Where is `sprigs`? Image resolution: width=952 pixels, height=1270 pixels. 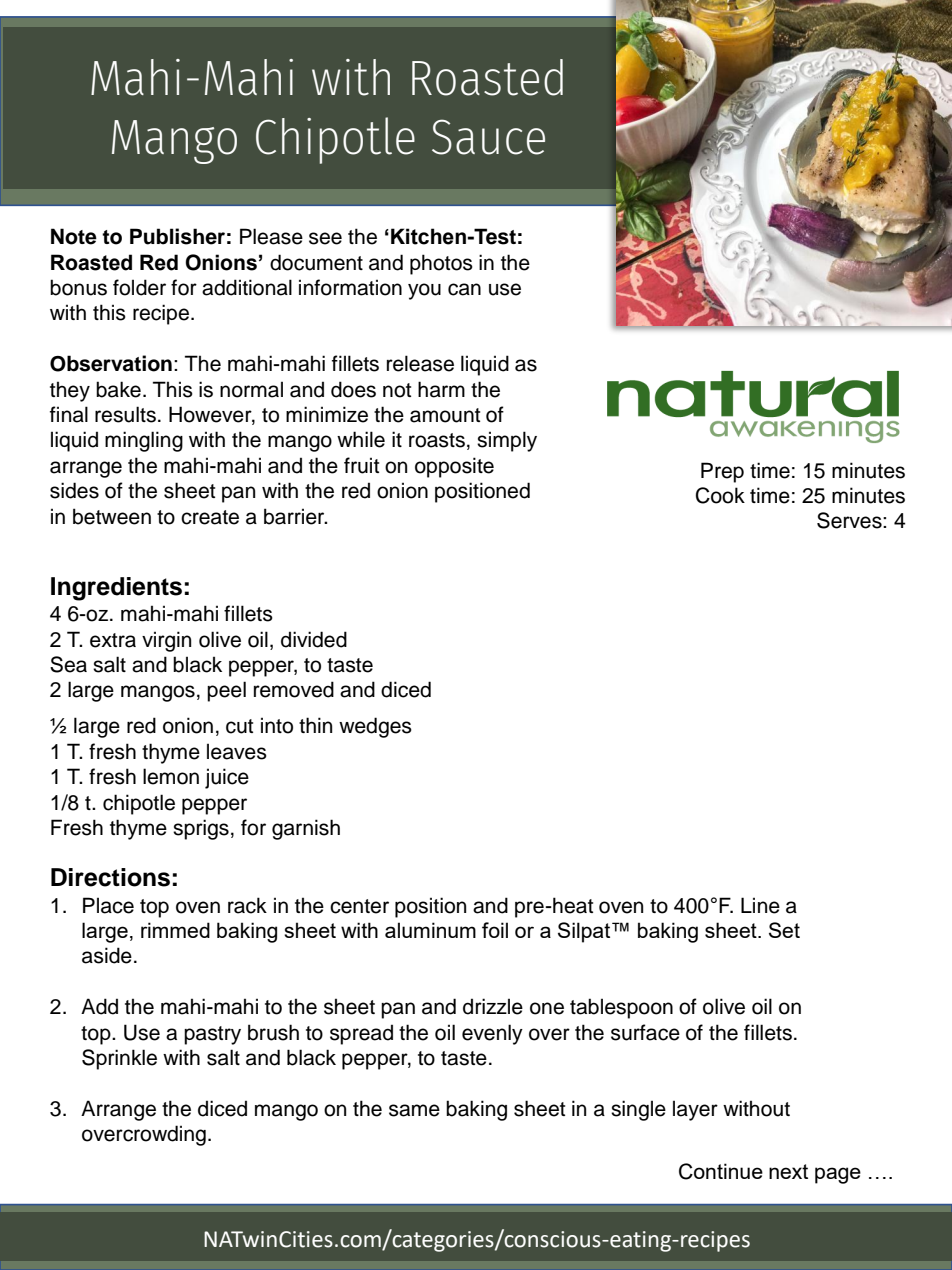 sprigs is located at coordinates (201, 829).
